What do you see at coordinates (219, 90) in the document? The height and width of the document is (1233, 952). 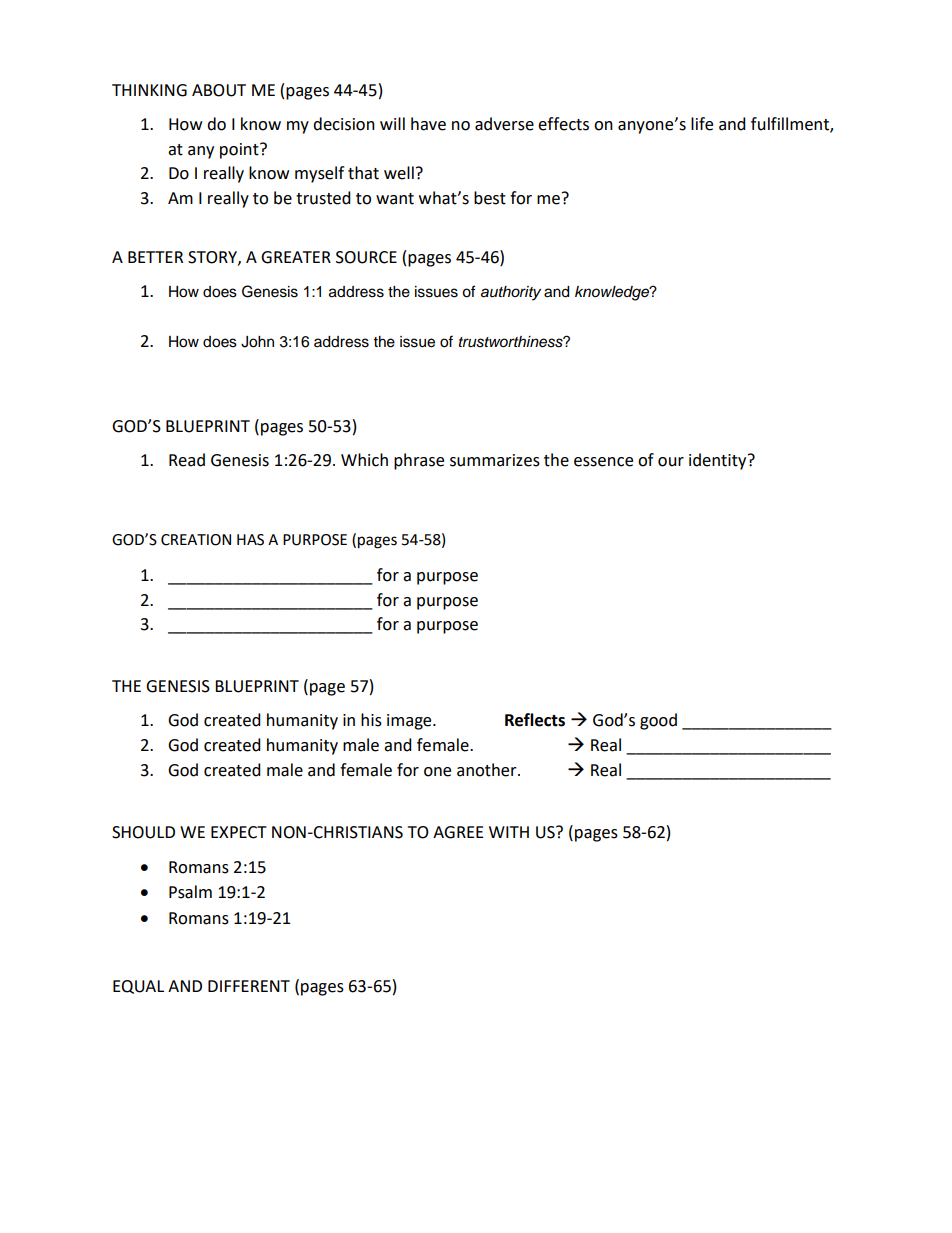 I see `ABOUT` at bounding box center [219, 90].
